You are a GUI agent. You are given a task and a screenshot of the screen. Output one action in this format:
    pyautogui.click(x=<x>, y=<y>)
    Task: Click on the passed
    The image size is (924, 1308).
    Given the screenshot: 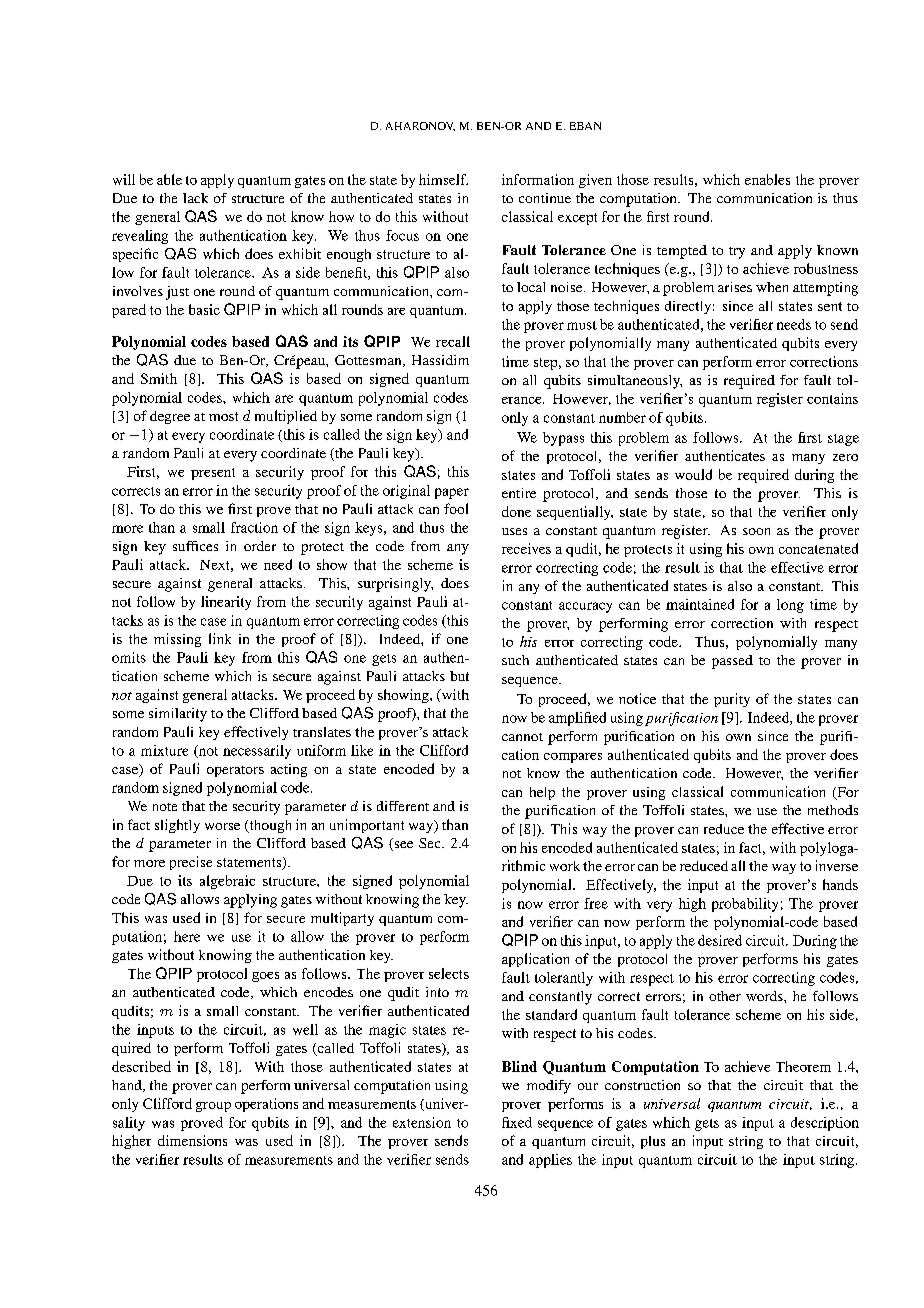 What is the action you would take?
    pyautogui.click(x=732, y=662)
